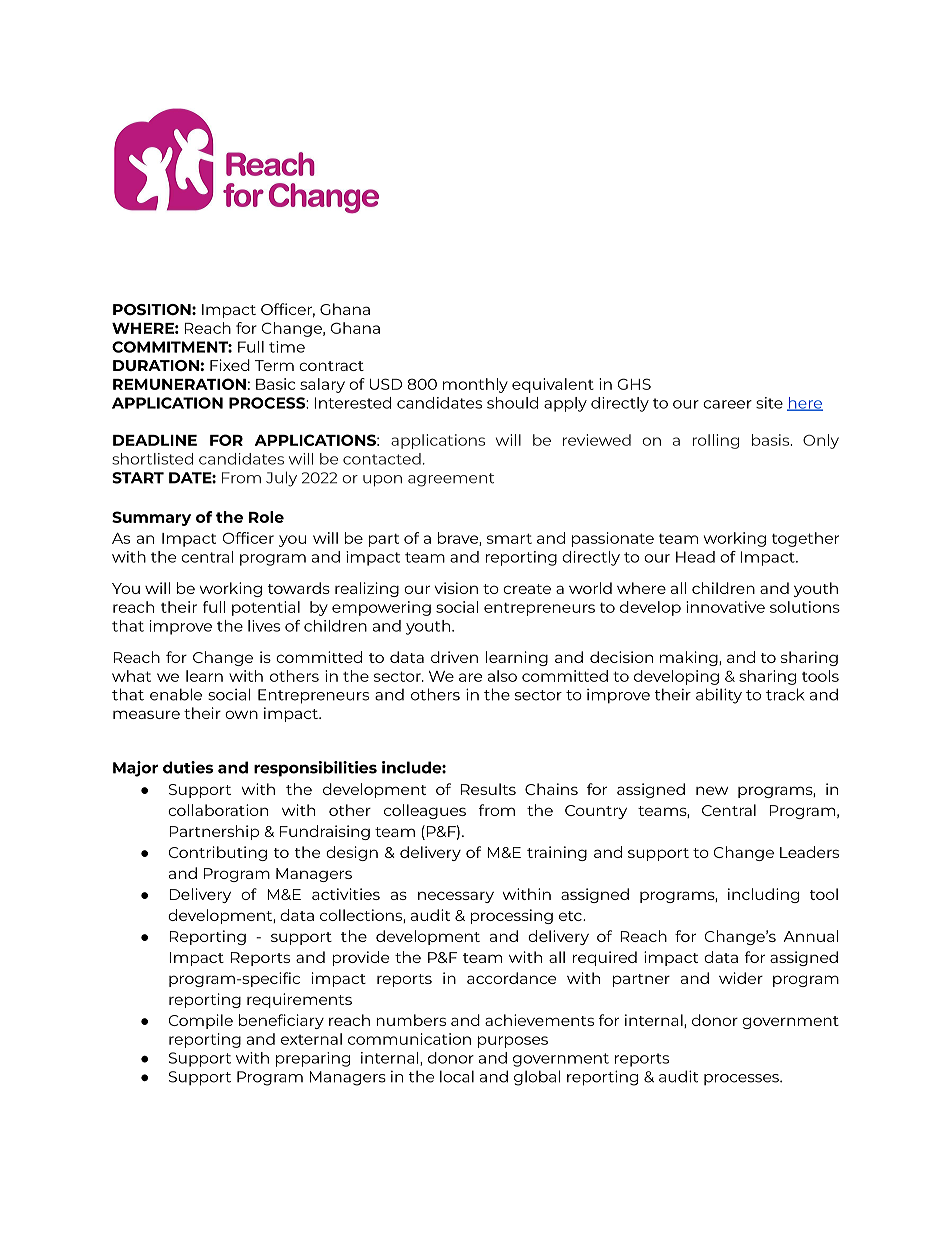 This screenshot has height=1233, width=952. What do you see at coordinates (725, 607) in the screenshot?
I see `innovative` at bounding box center [725, 607].
